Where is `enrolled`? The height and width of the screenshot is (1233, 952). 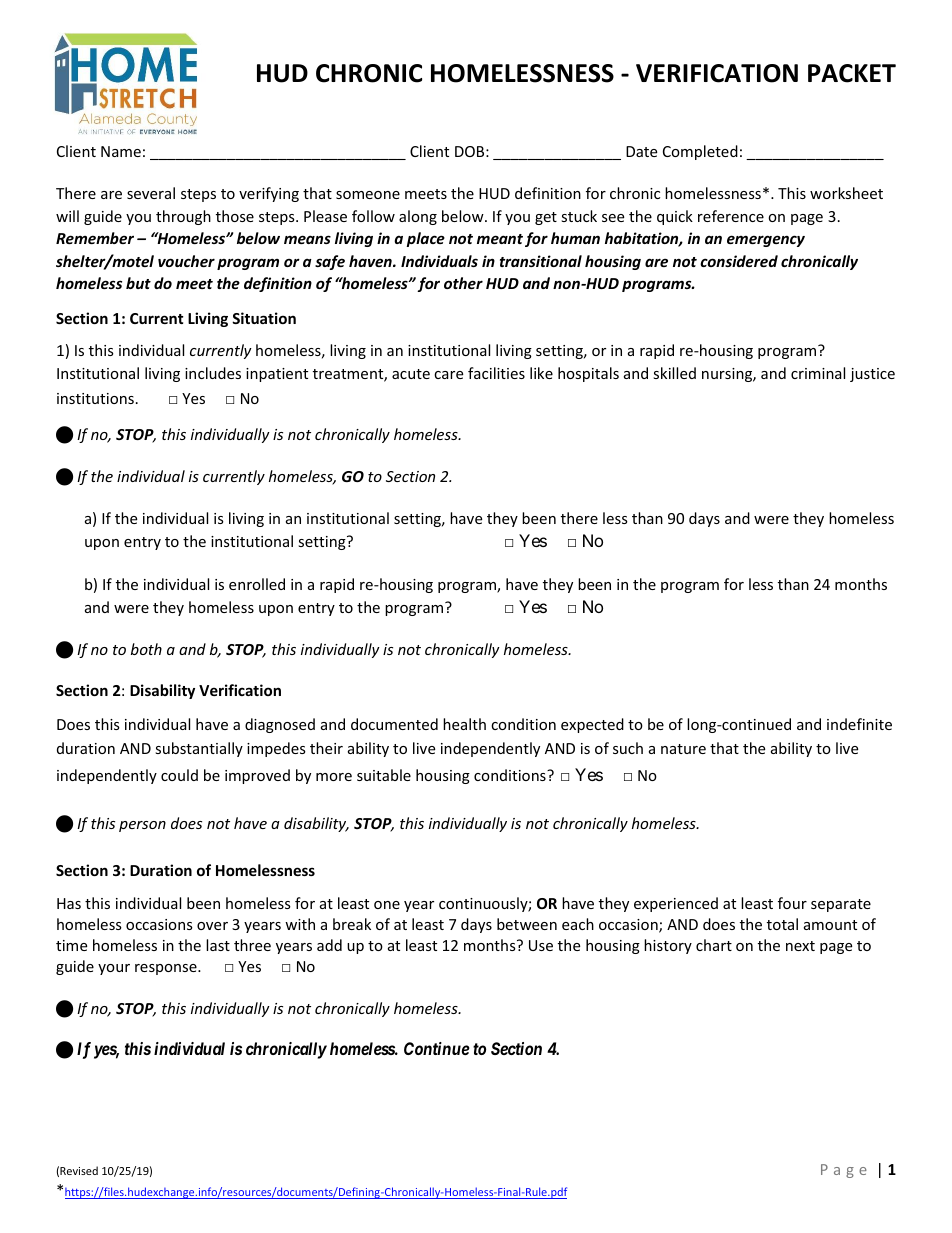 enrolled is located at coordinates (257, 584).
